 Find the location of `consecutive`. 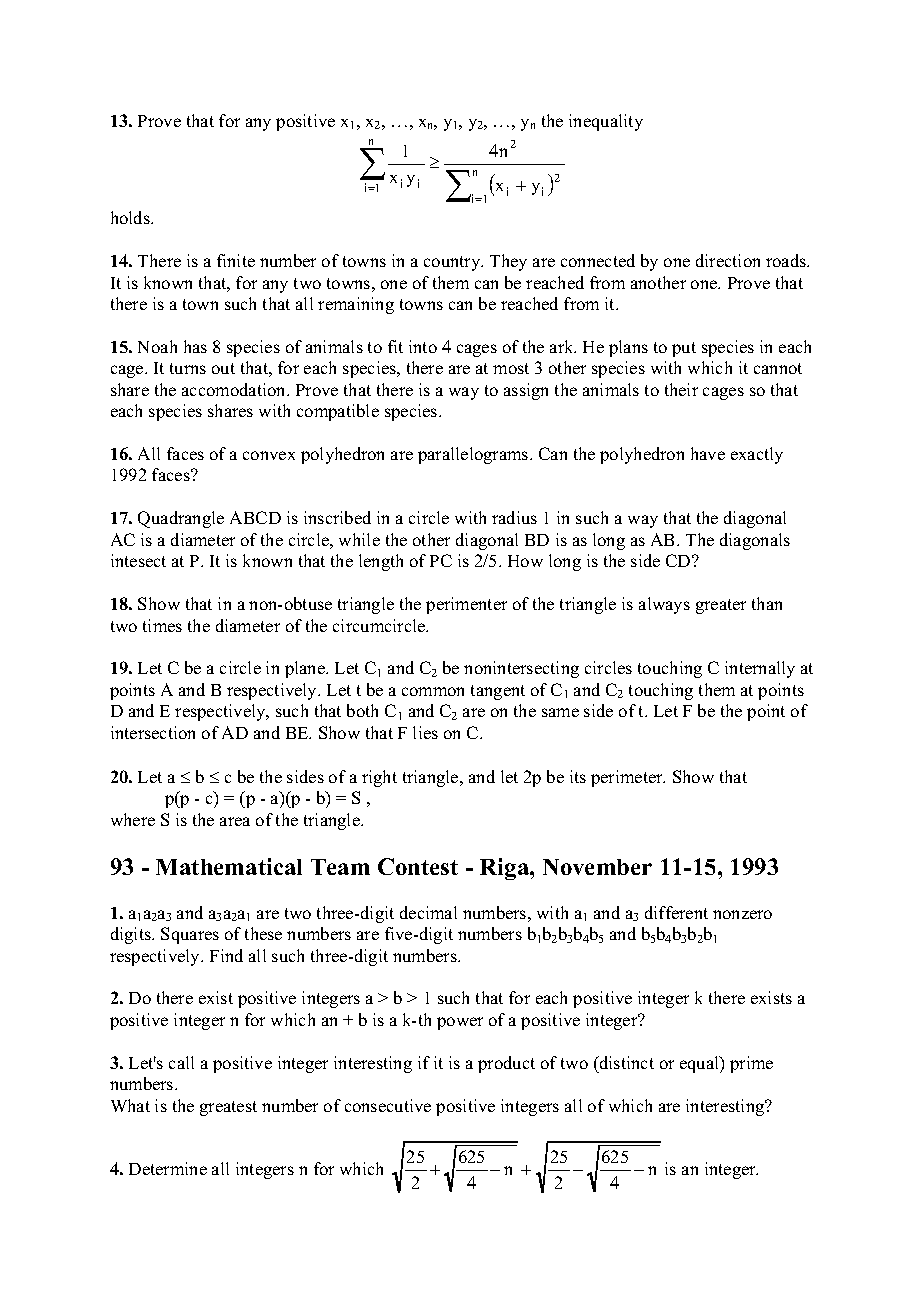

consecutive is located at coordinates (388, 1105).
